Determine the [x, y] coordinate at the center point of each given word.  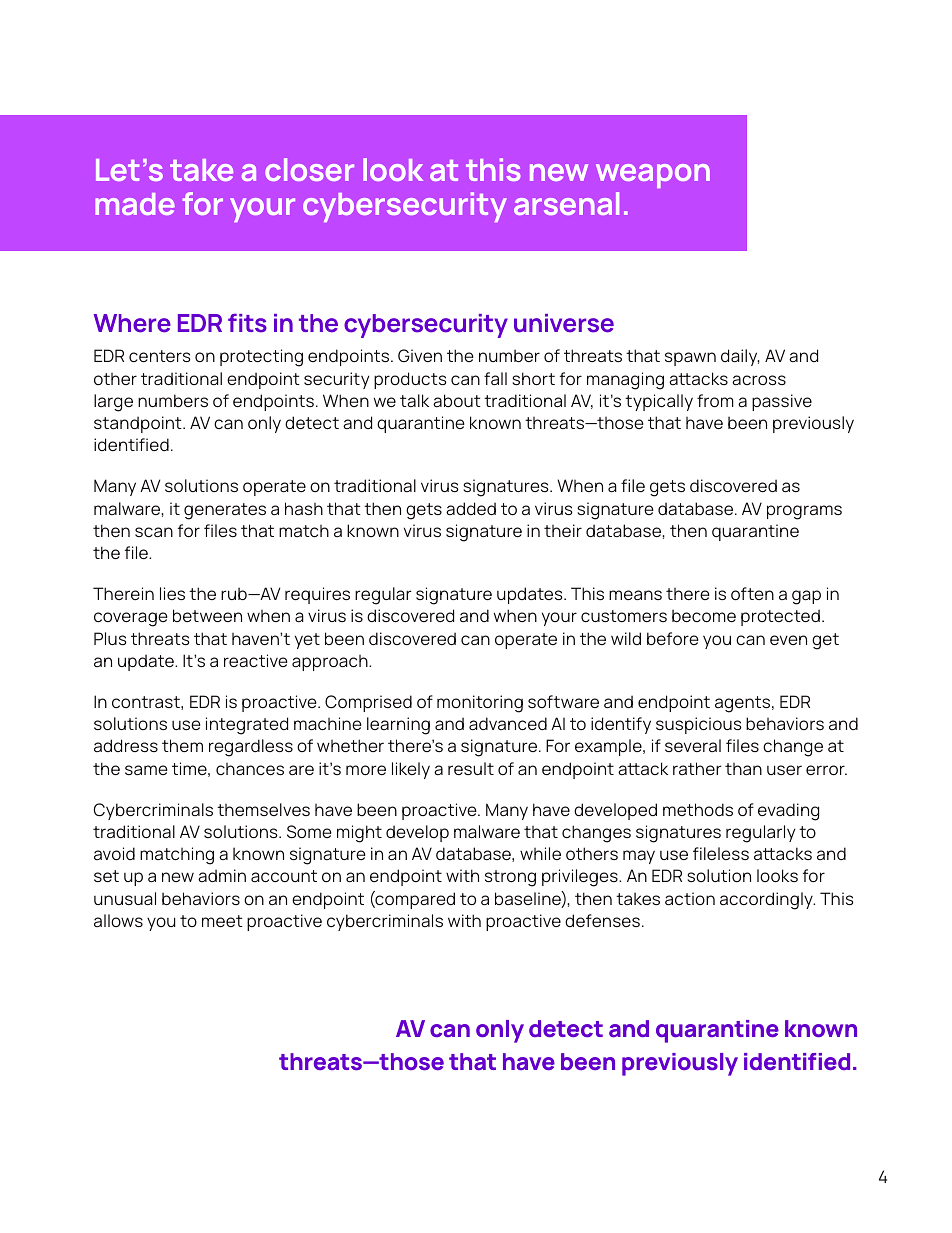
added [471, 509]
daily [740, 357]
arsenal [566, 203]
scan [154, 532]
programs [804, 512]
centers [160, 356]
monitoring [480, 704]
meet [222, 921]
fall [495, 379]
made [135, 204]
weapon [653, 176]
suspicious [699, 725]
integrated [247, 726]
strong [510, 878]
